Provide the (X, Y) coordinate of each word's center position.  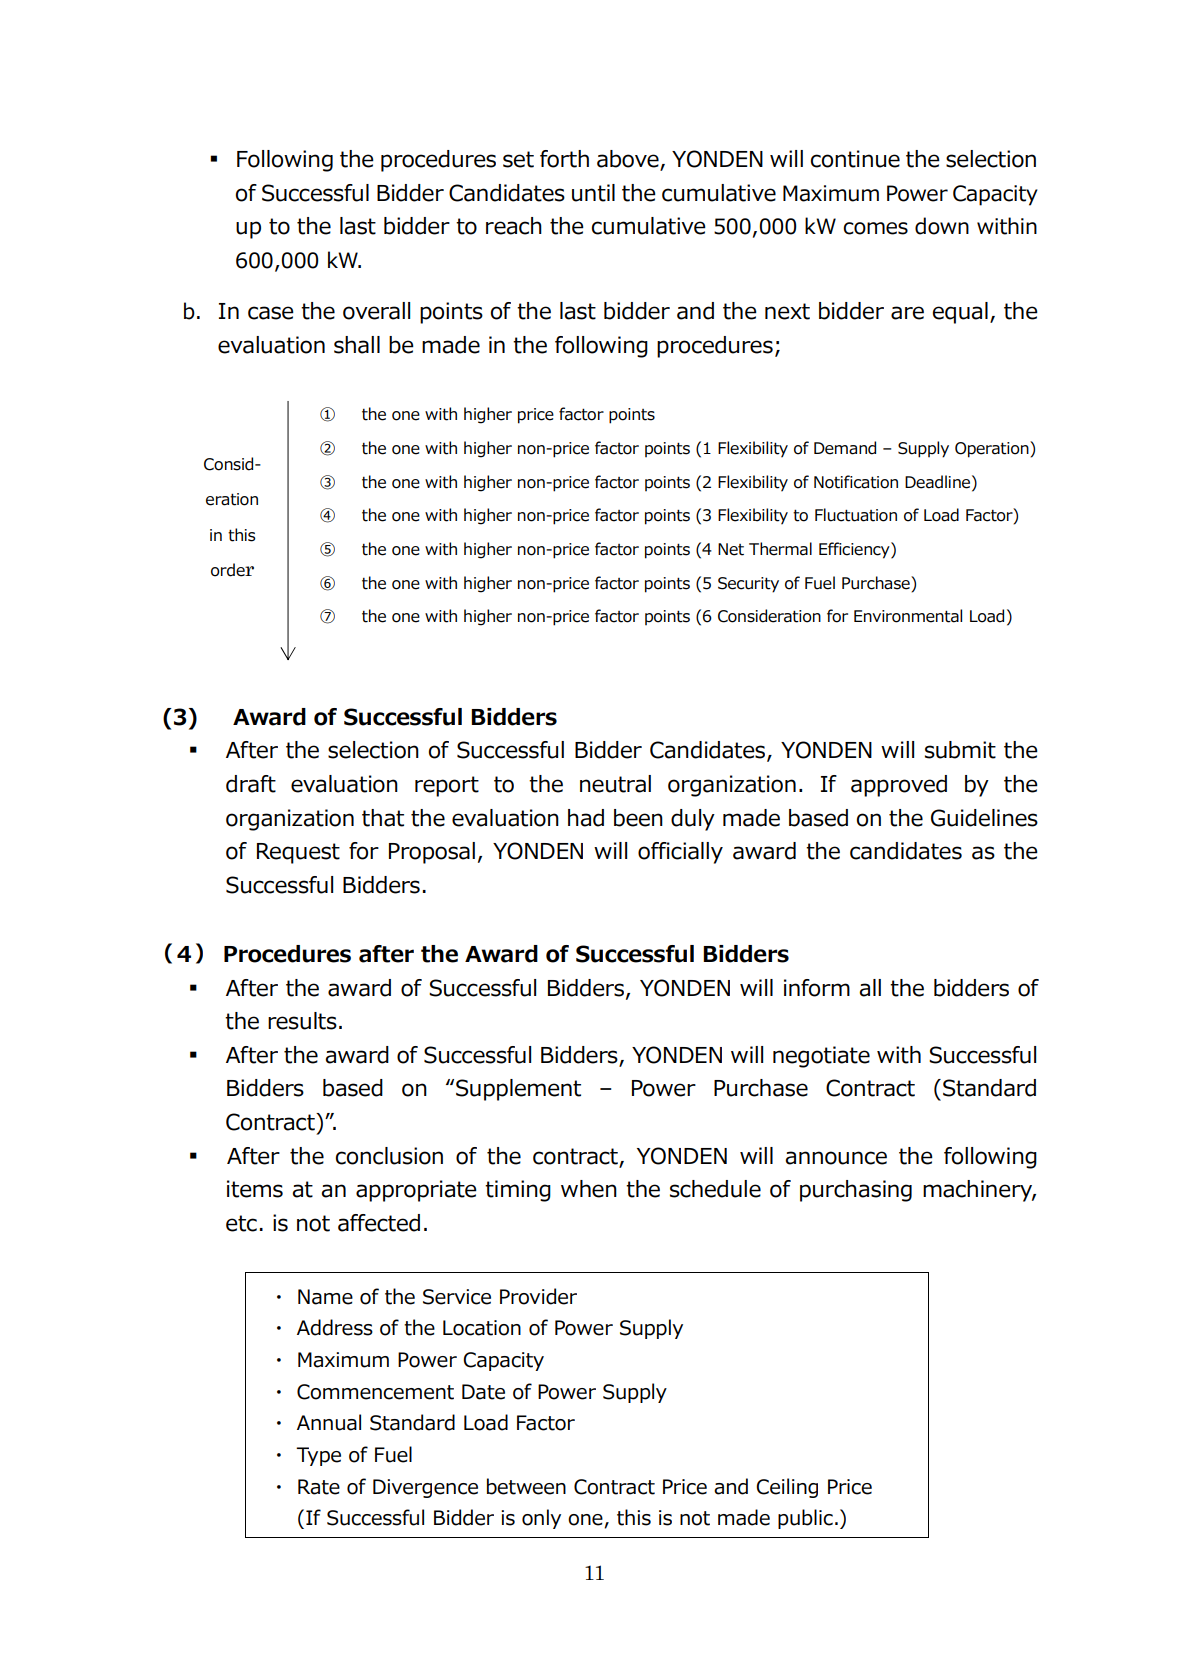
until (593, 193)
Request (298, 853)
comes (875, 228)
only (541, 1519)
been (638, 818)
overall (376, 311)
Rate (319, 1487)
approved (899, 786)
